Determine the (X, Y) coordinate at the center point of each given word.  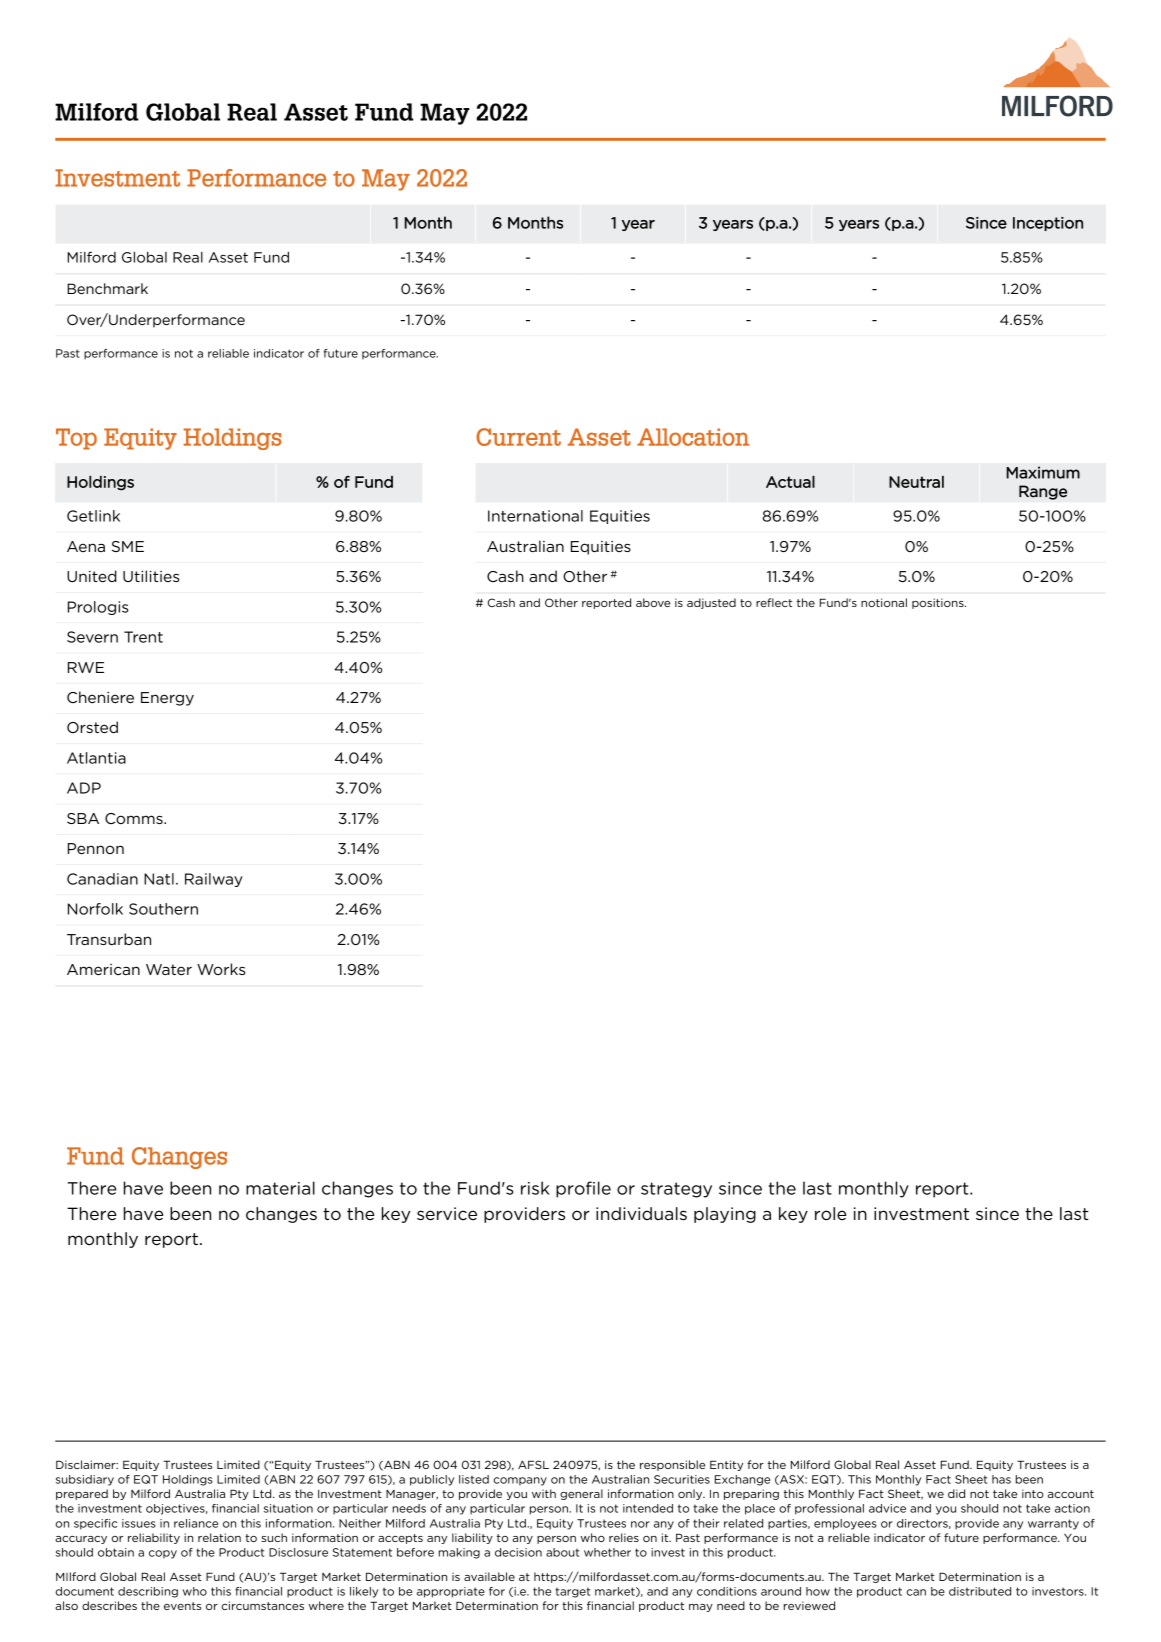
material (280, 1188)
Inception (1048, 224)
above (653, 602)
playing (725, 1215)
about (562, 1552)
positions (939, 603)
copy (163, 1554)
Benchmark (107, 288)
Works (221, 969)
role (831, 1214)
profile (583, 1189)
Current (518, 437)
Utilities (151, 576)
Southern (163, 909)
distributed (980, 1591)
